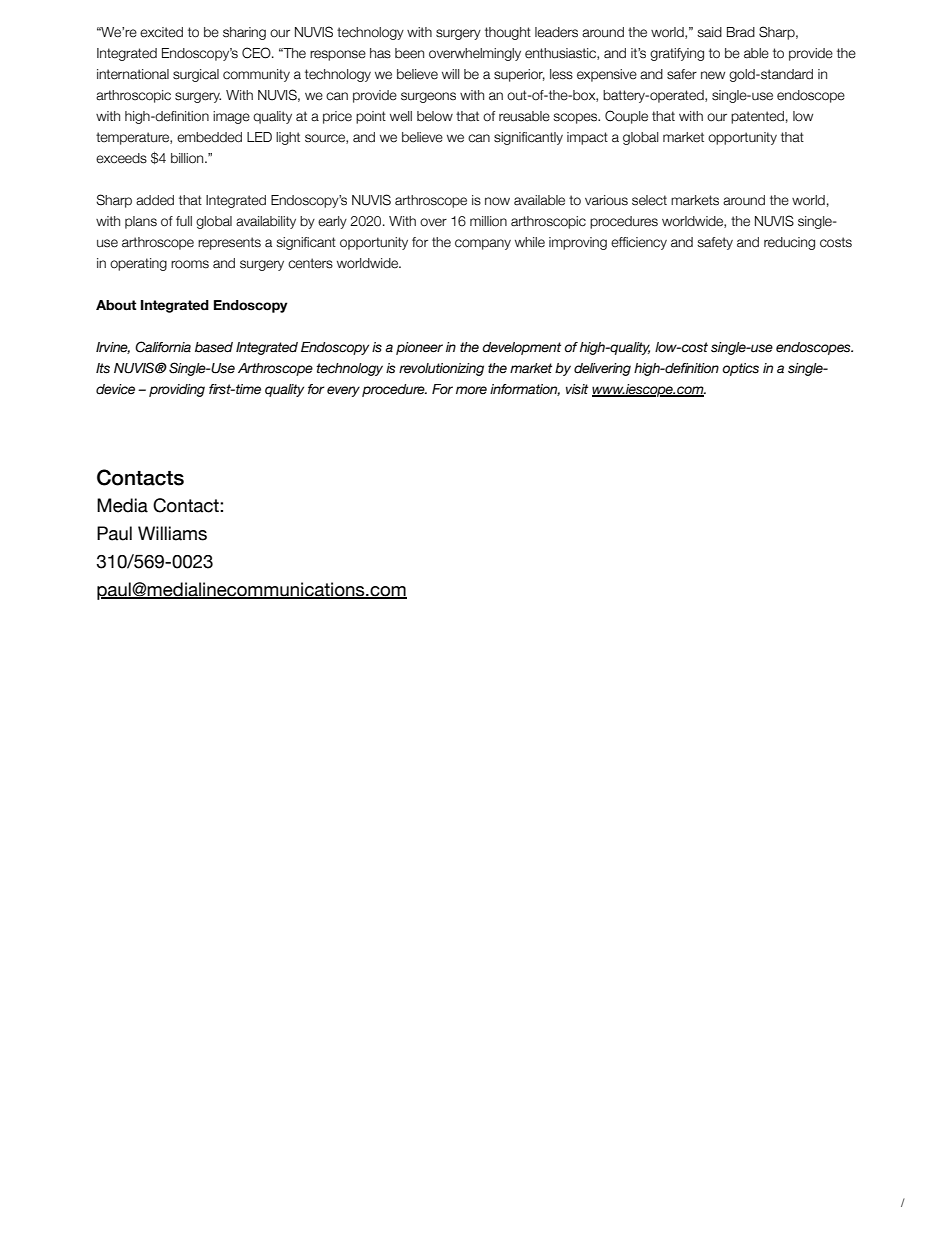 This screenshot has height=1233, width=952. I want to click on impact, so click(587, 138).
